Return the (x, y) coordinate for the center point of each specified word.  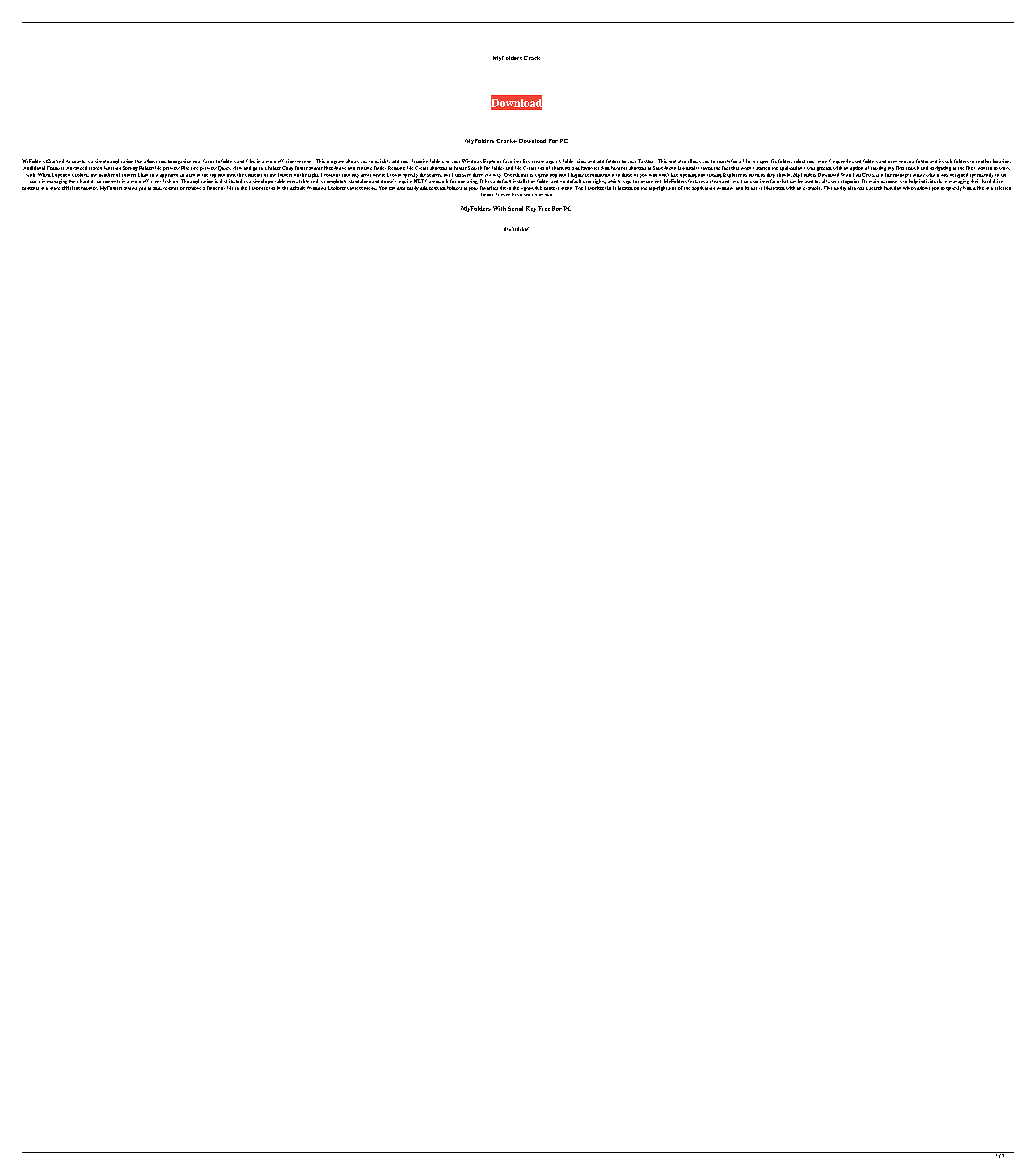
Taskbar (645, 161)
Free (544, 208)
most (822, 162)
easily (413, 188)
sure (466, 175)
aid (1003, 175)
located (625, 188)
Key (531, 209)
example (812, 188)
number (107, 175)
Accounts (75, 161)
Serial (515, 208)
